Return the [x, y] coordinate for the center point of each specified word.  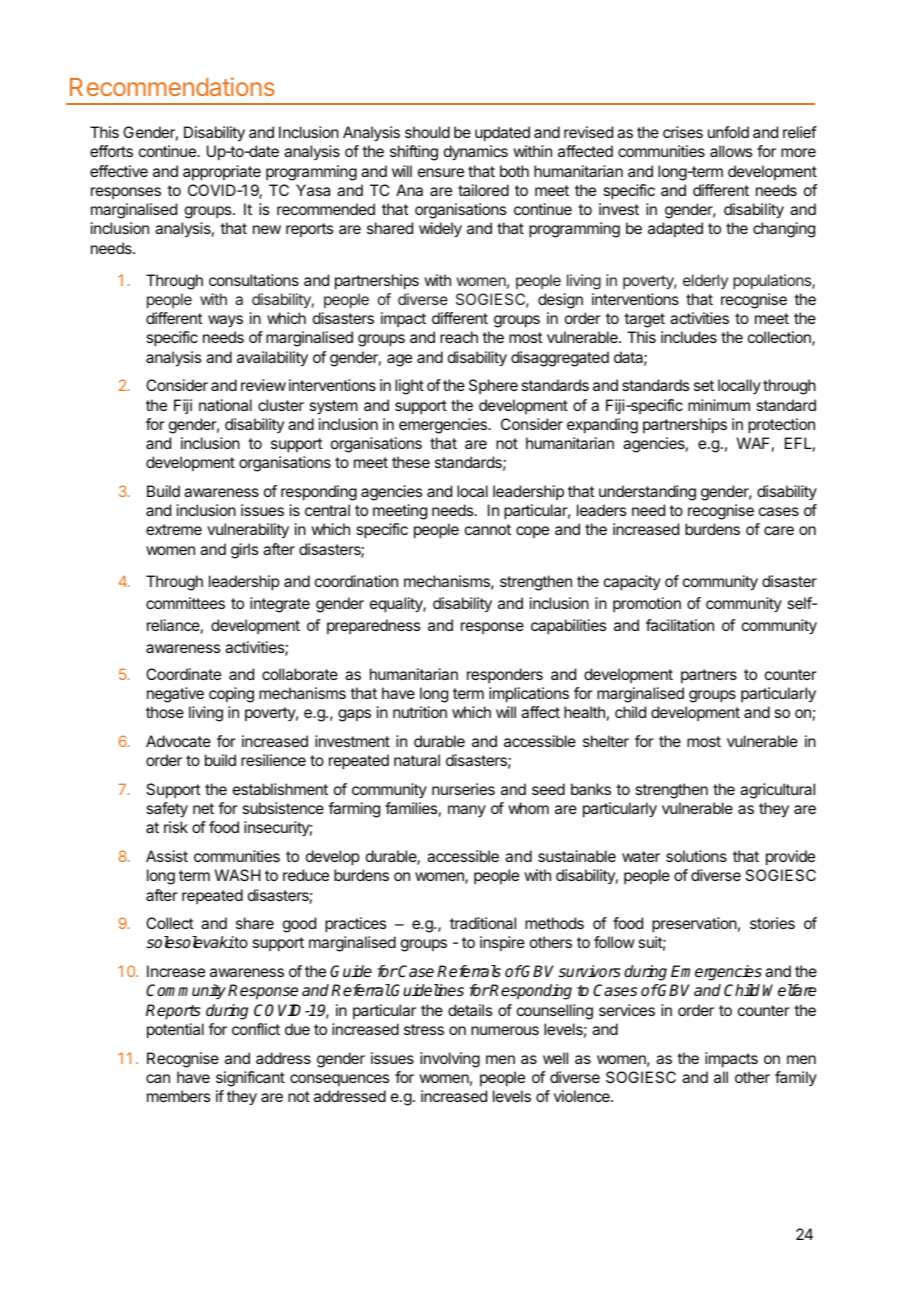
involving [450, 1060]
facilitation [680, 625]
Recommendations [172, 86]
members [178, 1096]
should [427, 132]
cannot [488, 529]
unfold [728, 132]
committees [185, 603]
